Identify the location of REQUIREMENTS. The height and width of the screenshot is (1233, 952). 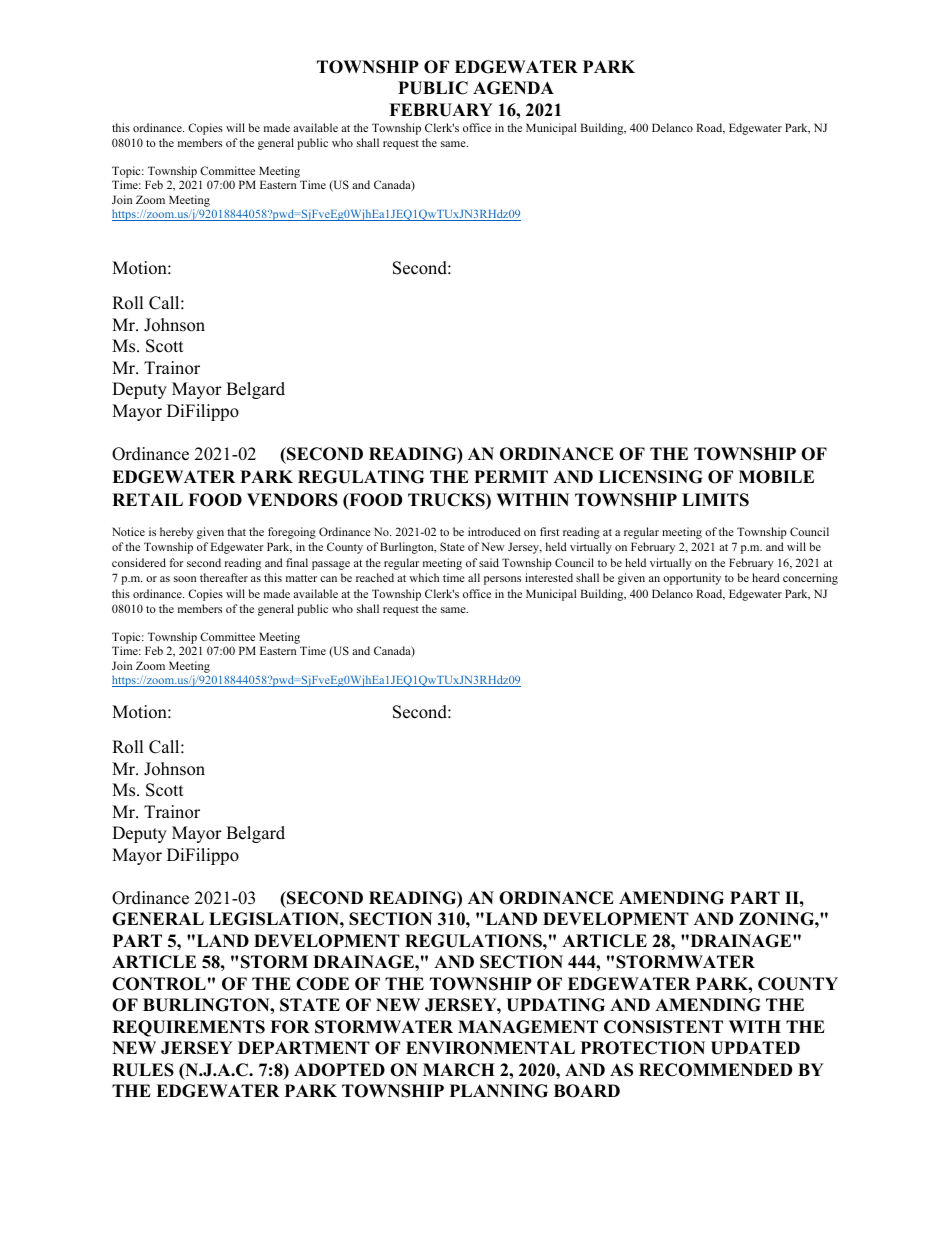
(188, 1028).
